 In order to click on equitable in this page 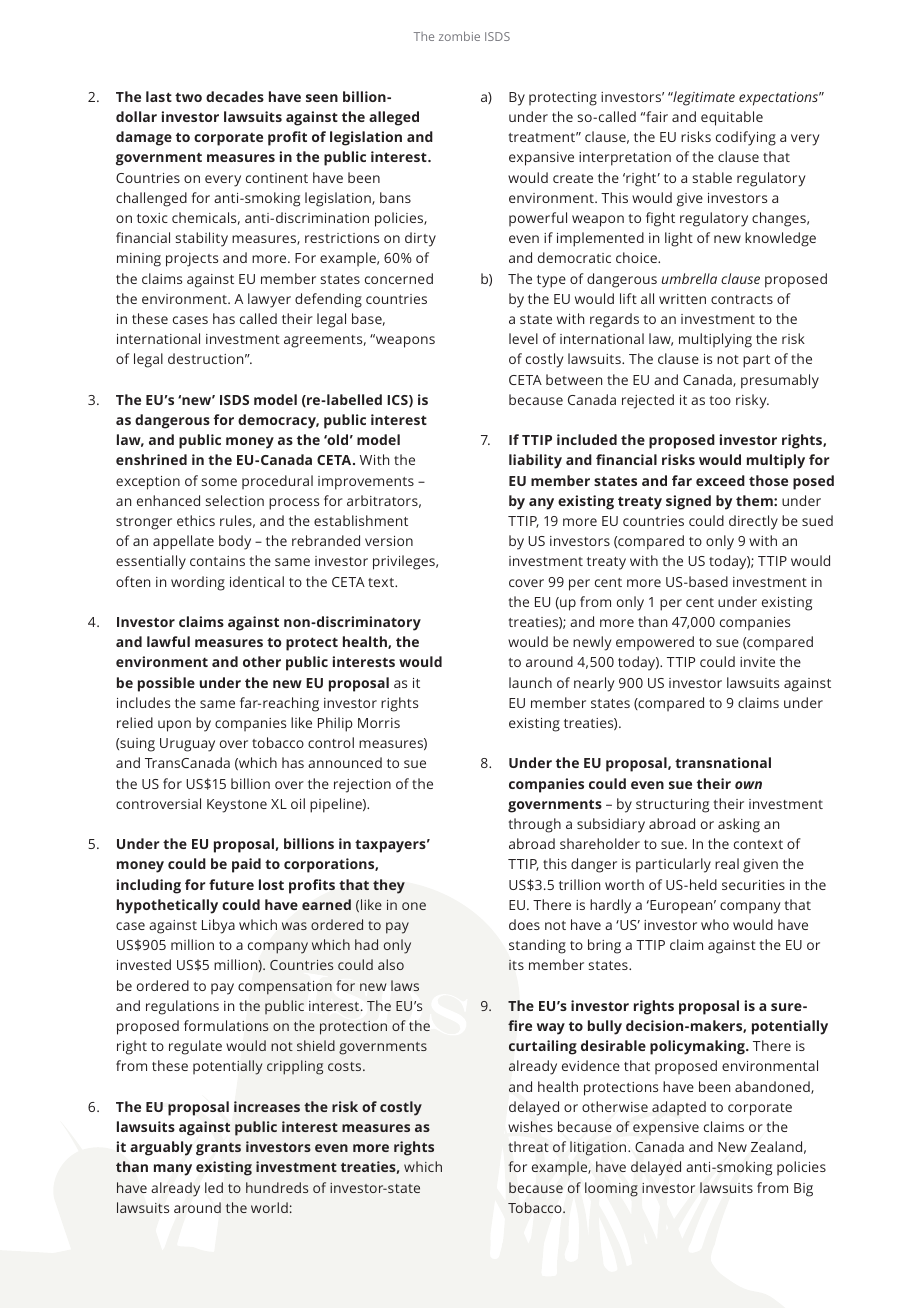, I will do `click(732, 118)`.
